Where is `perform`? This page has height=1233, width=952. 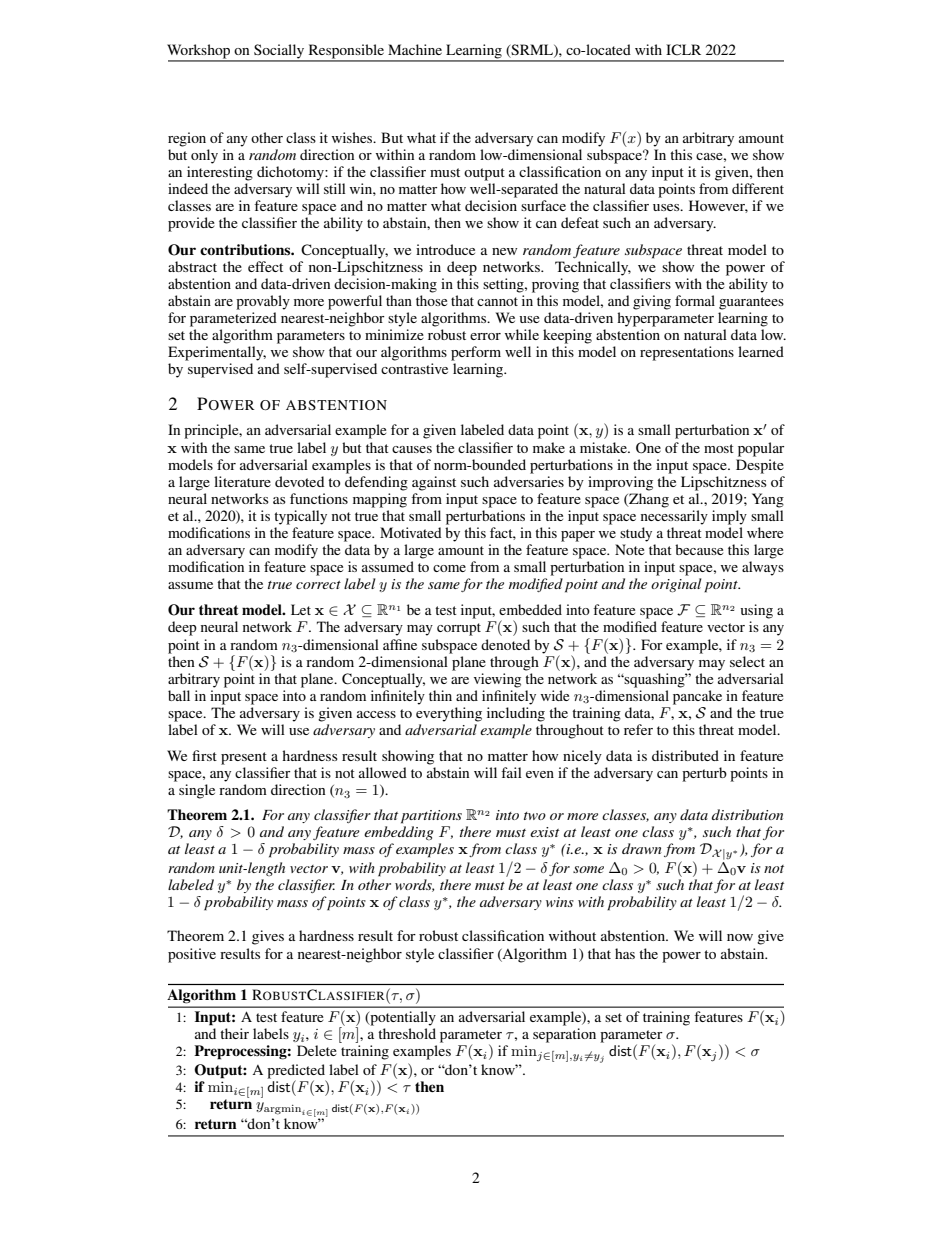
perform is located at coordinates (476, 353).
